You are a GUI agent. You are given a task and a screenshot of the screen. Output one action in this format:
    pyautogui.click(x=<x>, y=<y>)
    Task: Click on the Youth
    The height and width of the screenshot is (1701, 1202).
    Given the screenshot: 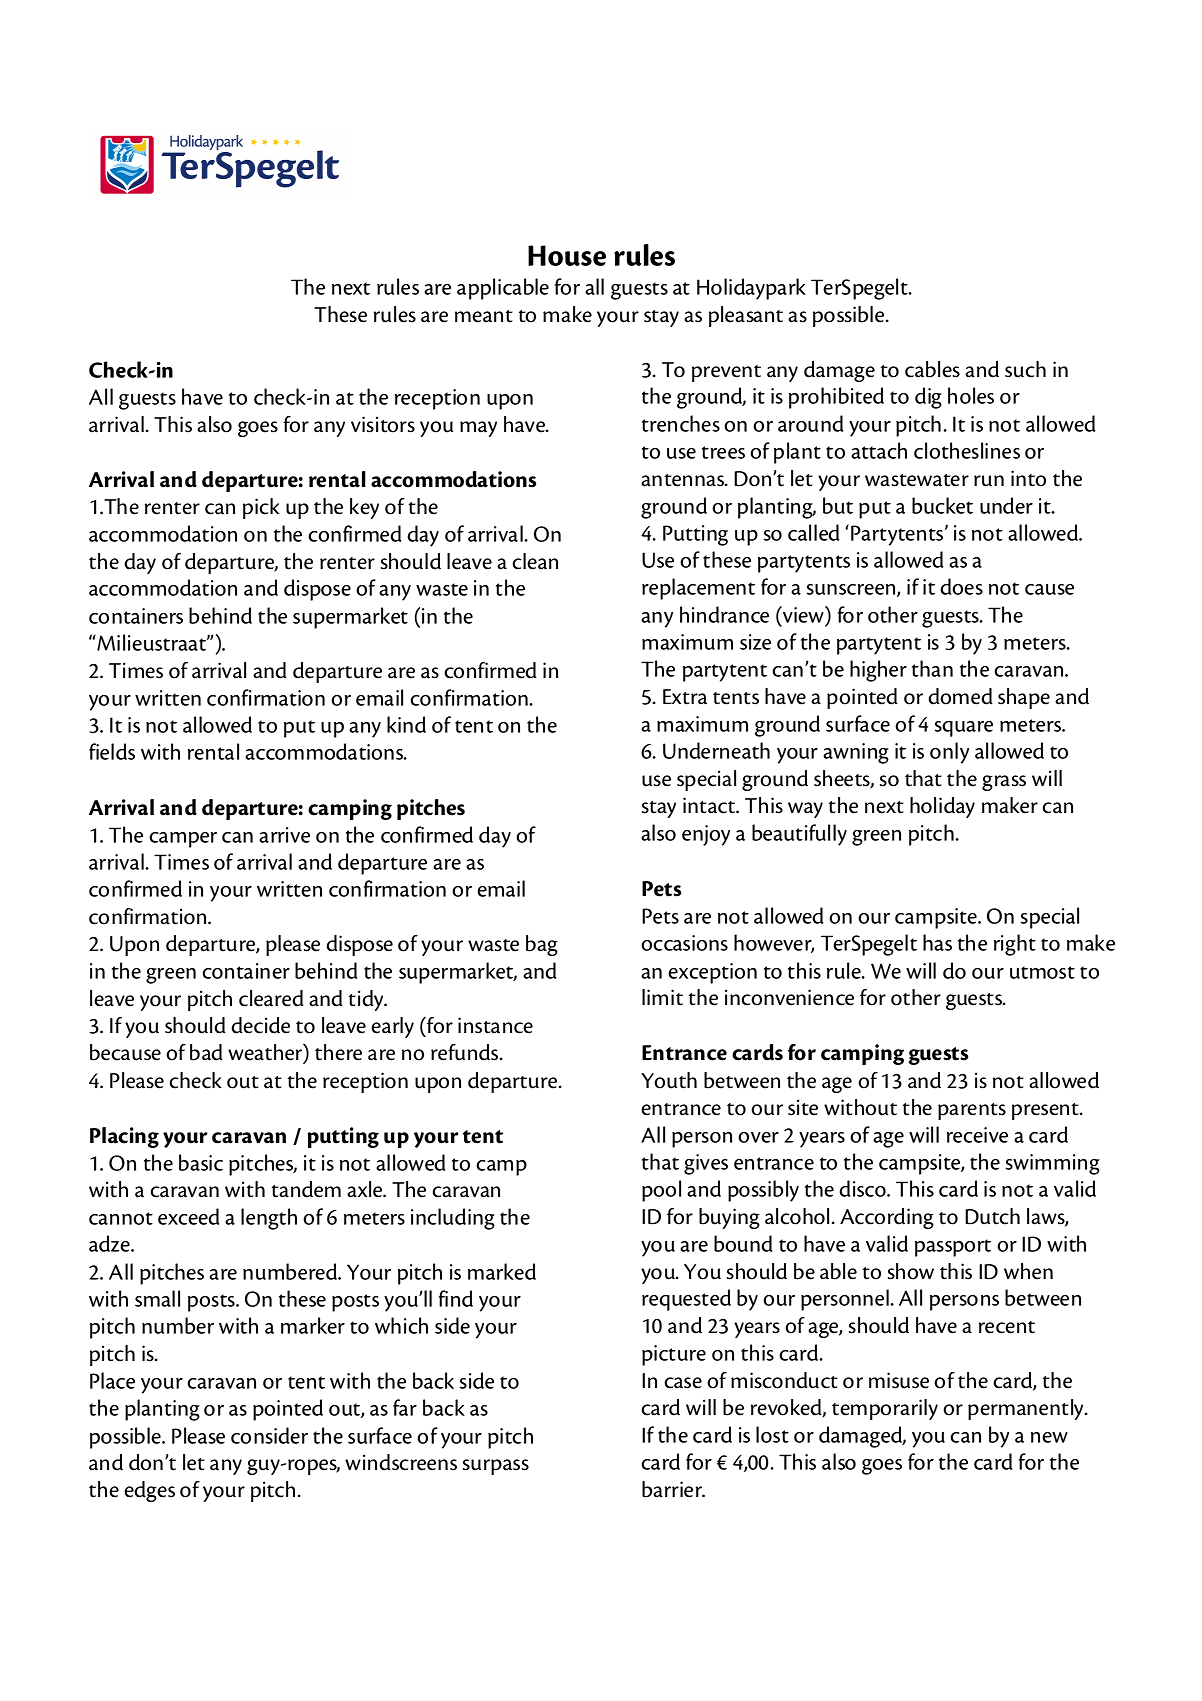 What is the action you would take?
    pyautogui.click(x=669, y=1080)
